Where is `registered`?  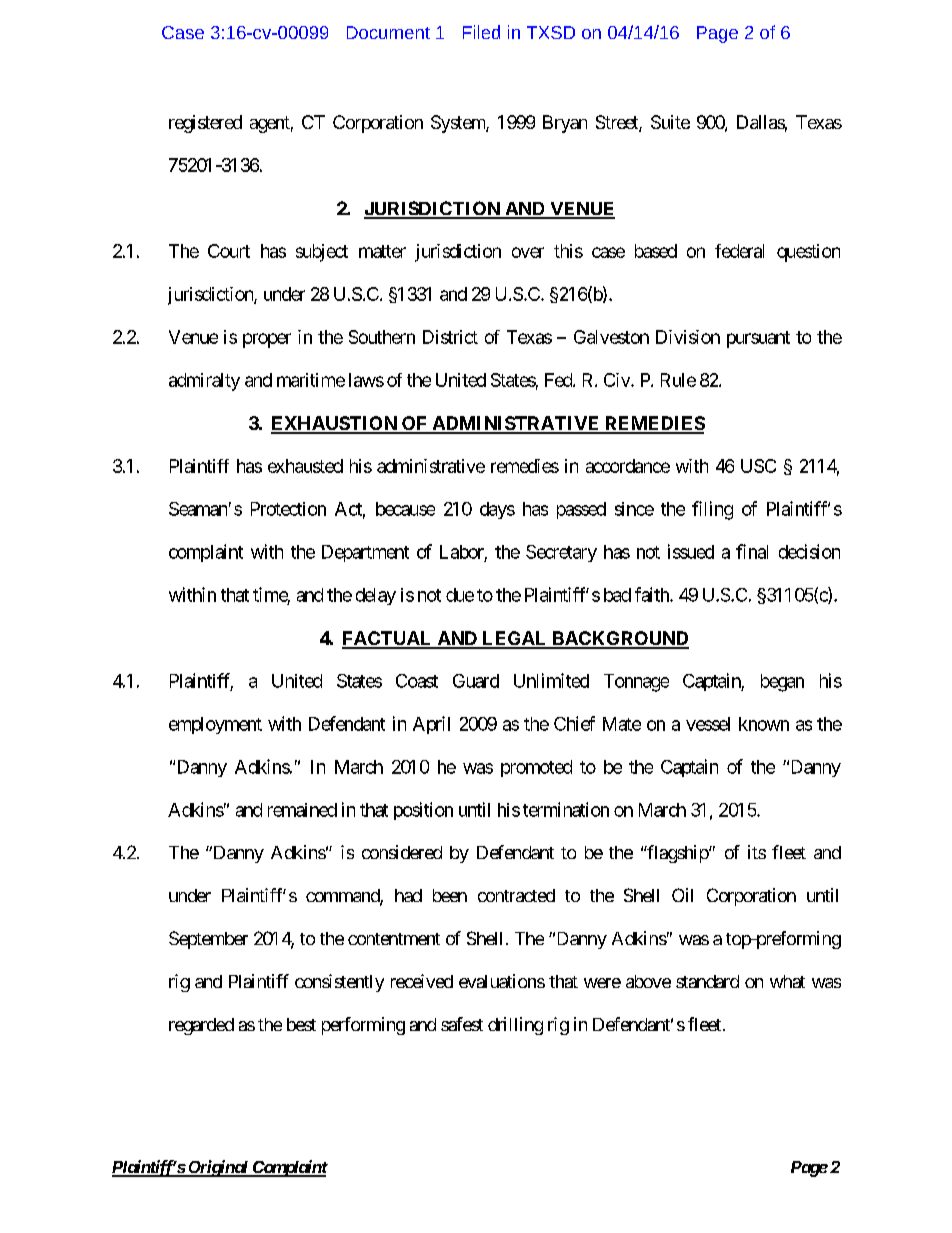
registered is located at coordinates (205, 124).
